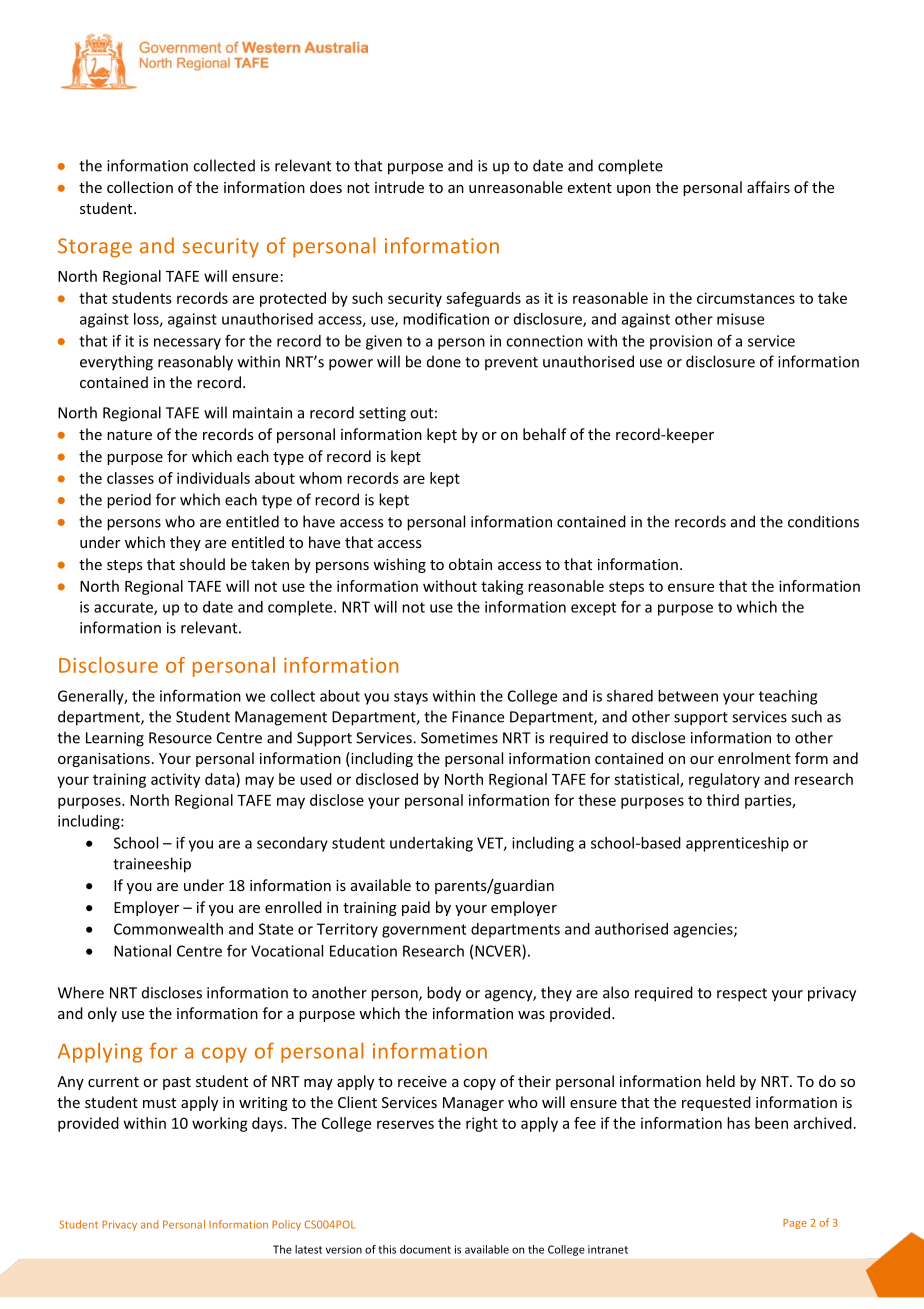  What do you see at coordinates (399, 187) in the image?
I see `intrude` at bounding box center [399, 187].
